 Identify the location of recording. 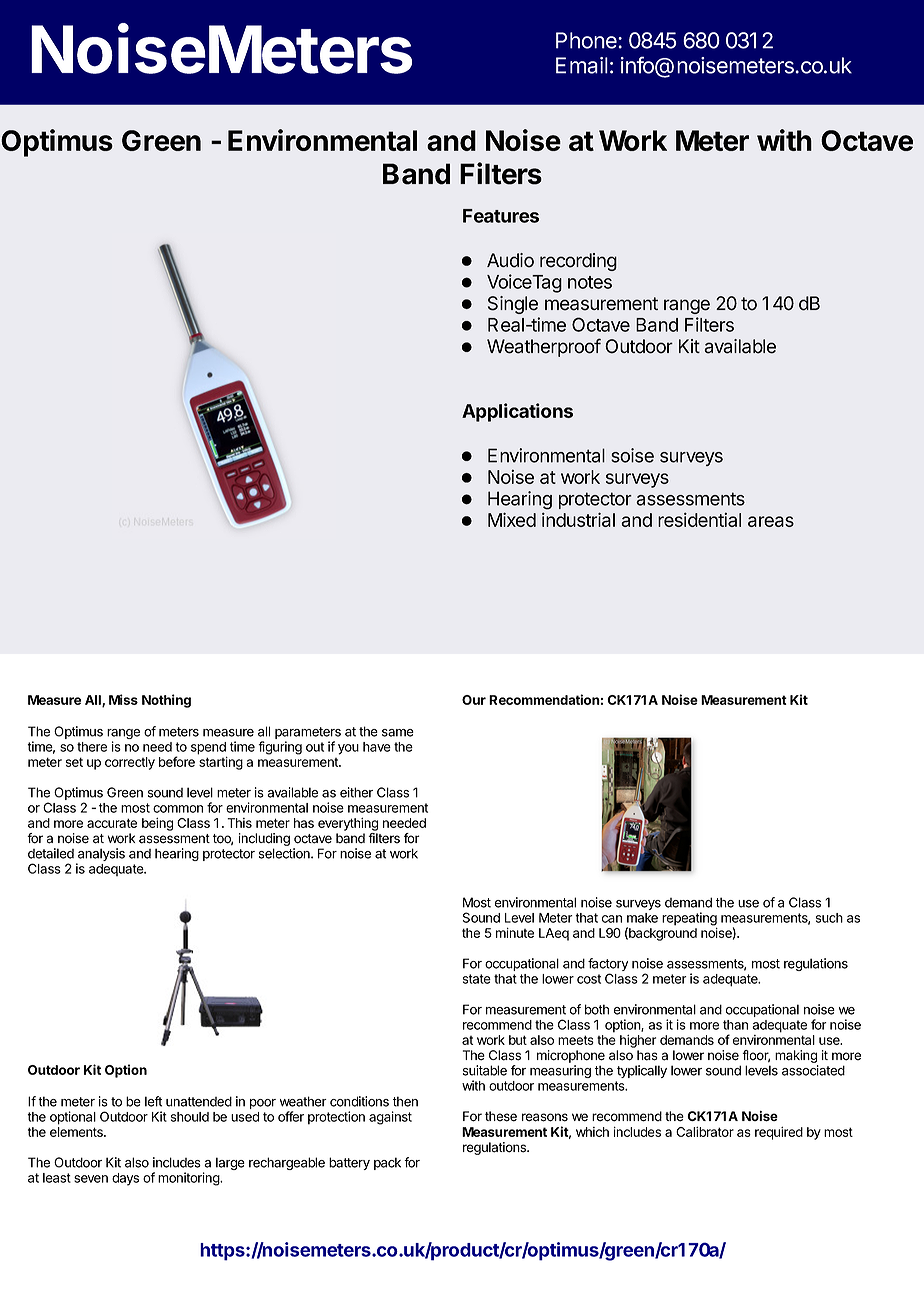
(578, 262).
